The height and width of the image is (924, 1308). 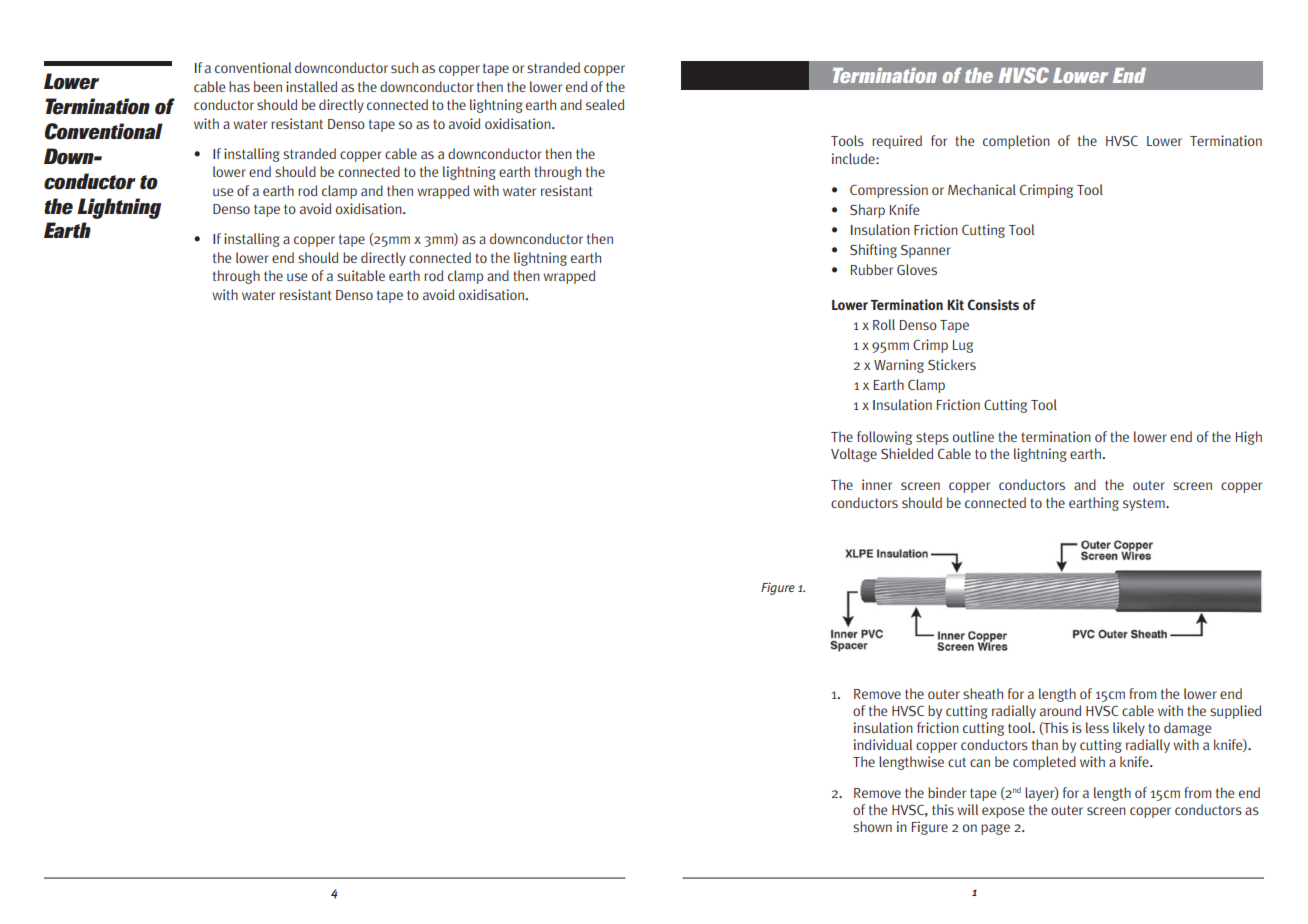 I want to click on sealed, so click(x=605, y=104).
